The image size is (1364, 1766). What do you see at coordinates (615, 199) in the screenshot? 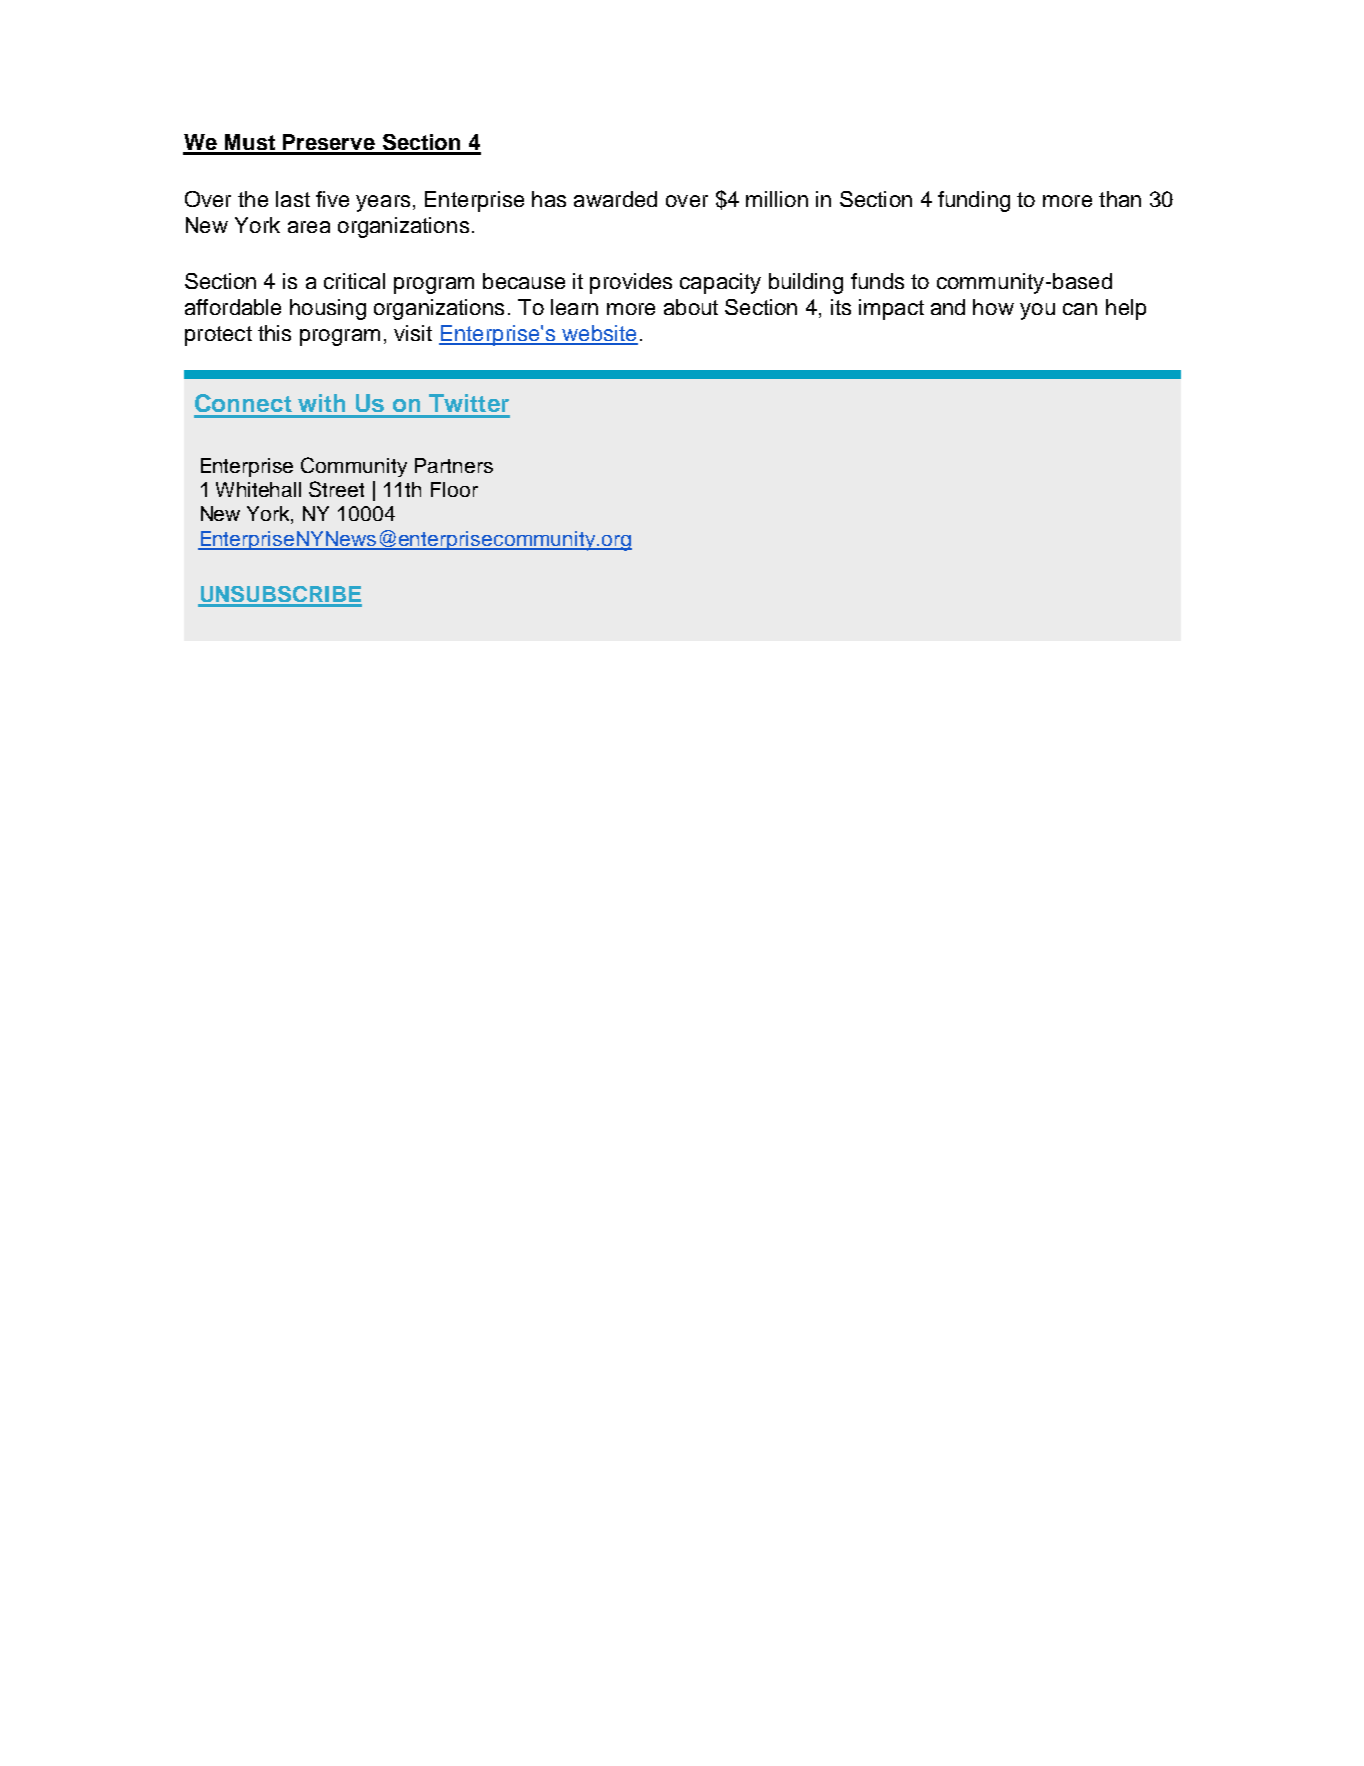
I see `awarded` at bounding box center [615, 199].
